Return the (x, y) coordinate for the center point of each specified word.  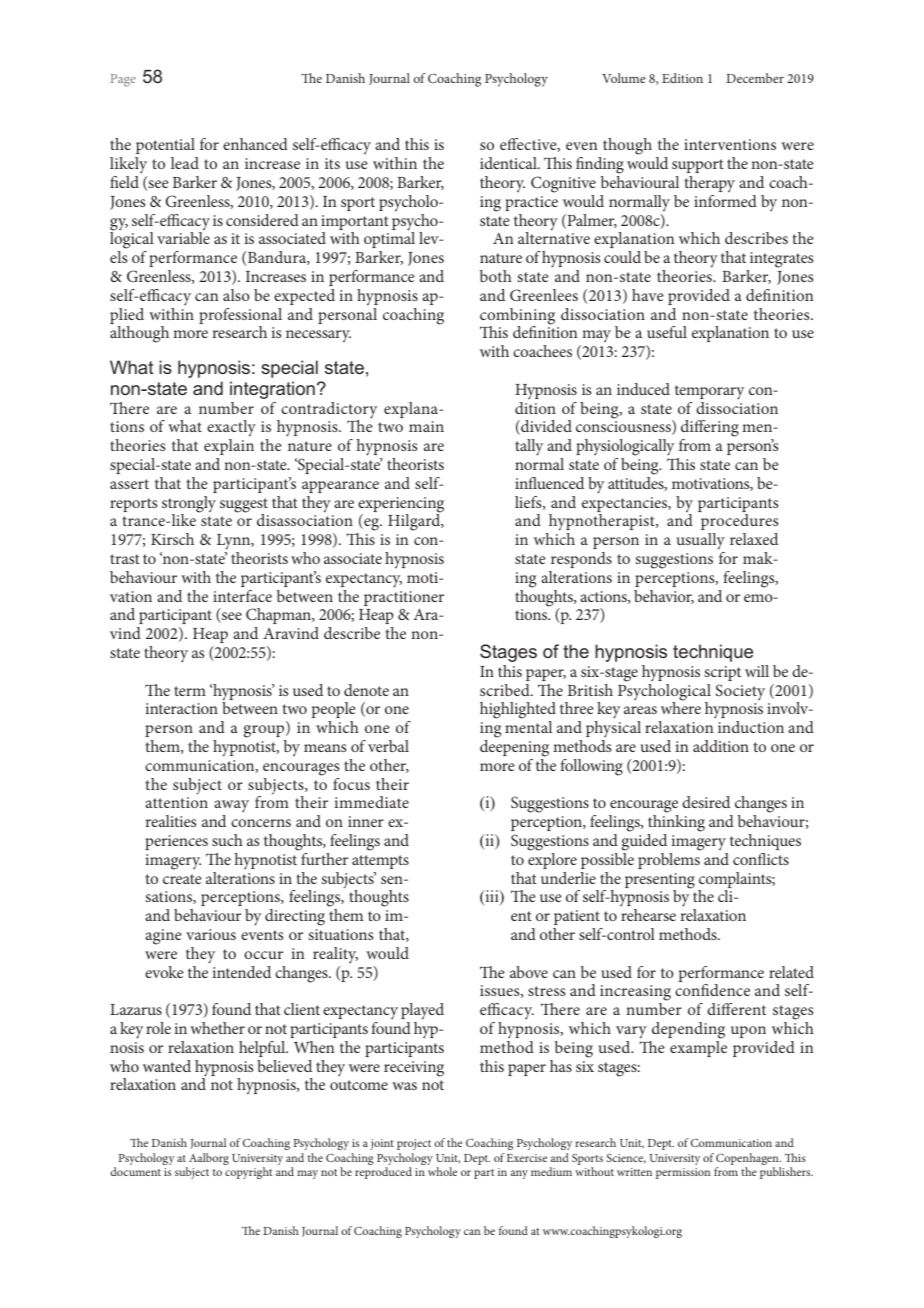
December (755, 78)
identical (509, 163)
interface (242, 596)
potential (165, 146)
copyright (248, 1173)
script (722, 673)
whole (442, 1171)
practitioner (404, 598)
